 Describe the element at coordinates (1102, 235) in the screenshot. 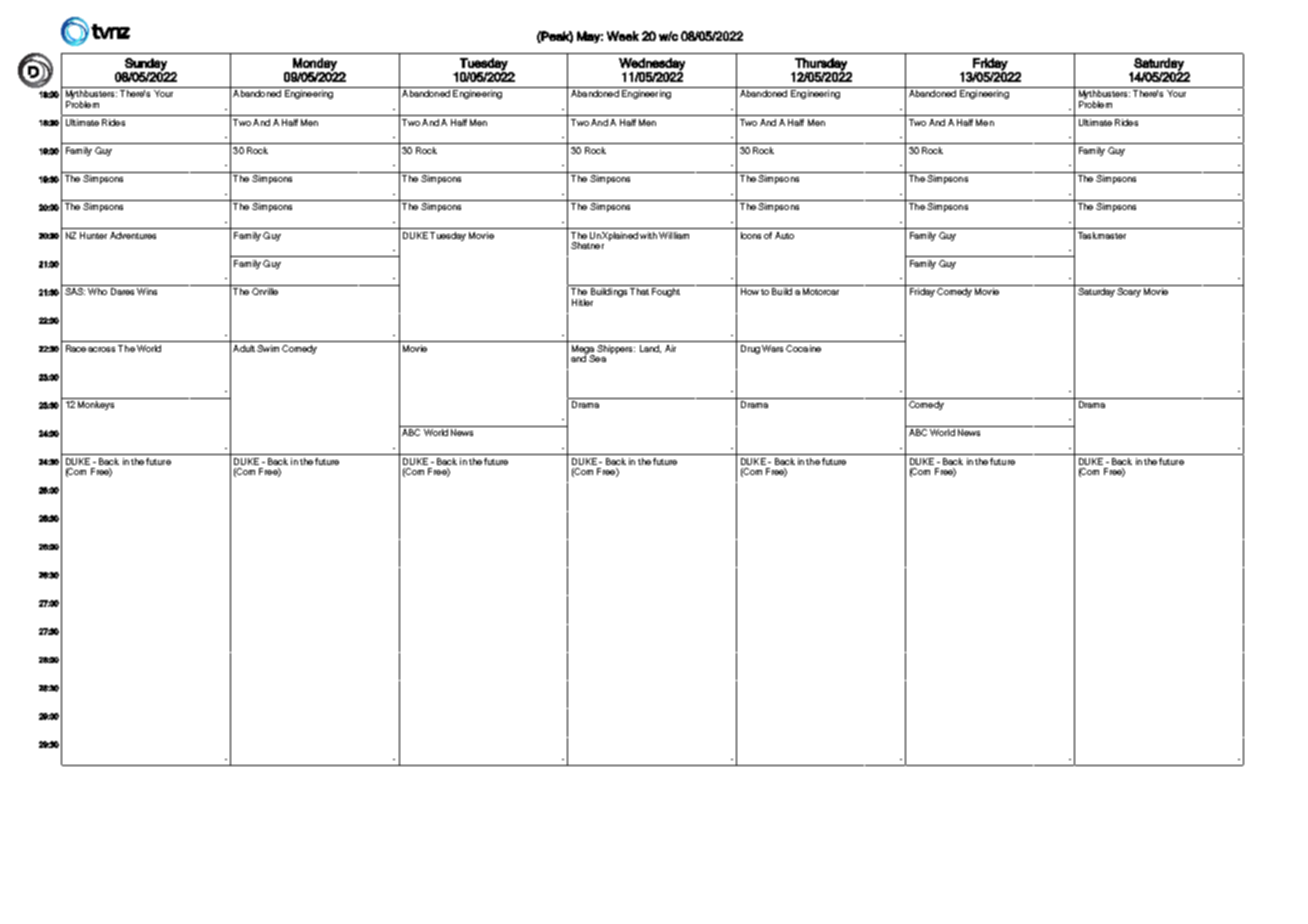

I see `Taskmaster` at that location.
